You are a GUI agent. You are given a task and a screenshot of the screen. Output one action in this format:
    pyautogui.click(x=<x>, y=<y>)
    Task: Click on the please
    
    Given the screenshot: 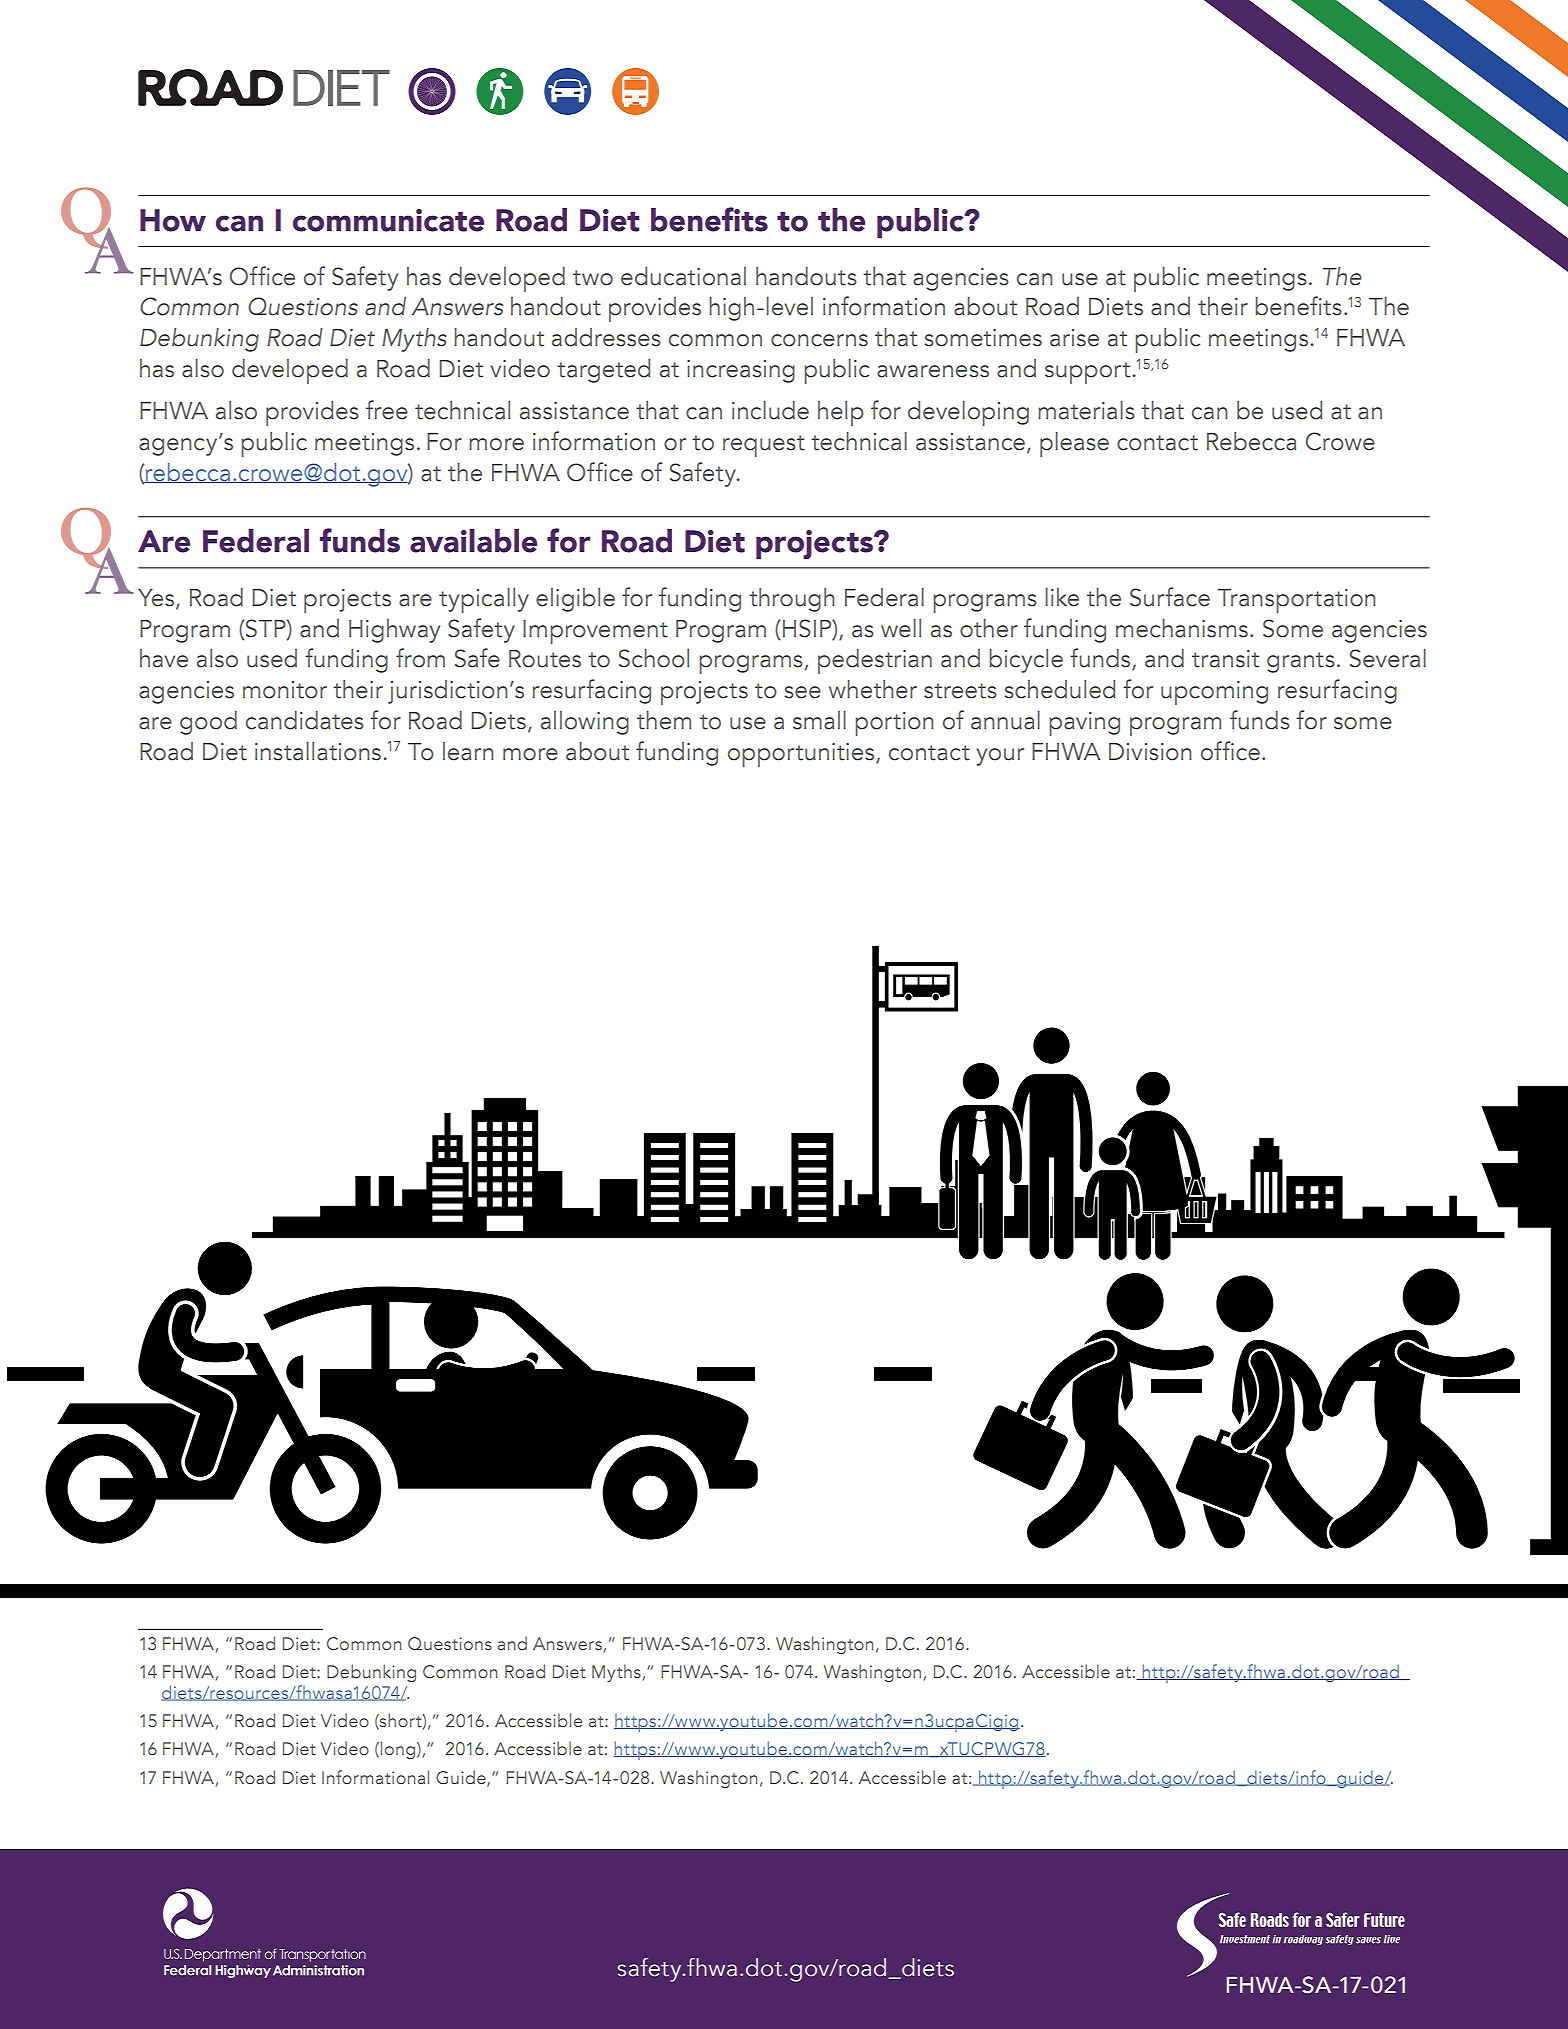 What is the action you would take?
    pyautogui.click(x=1074, y=444)
